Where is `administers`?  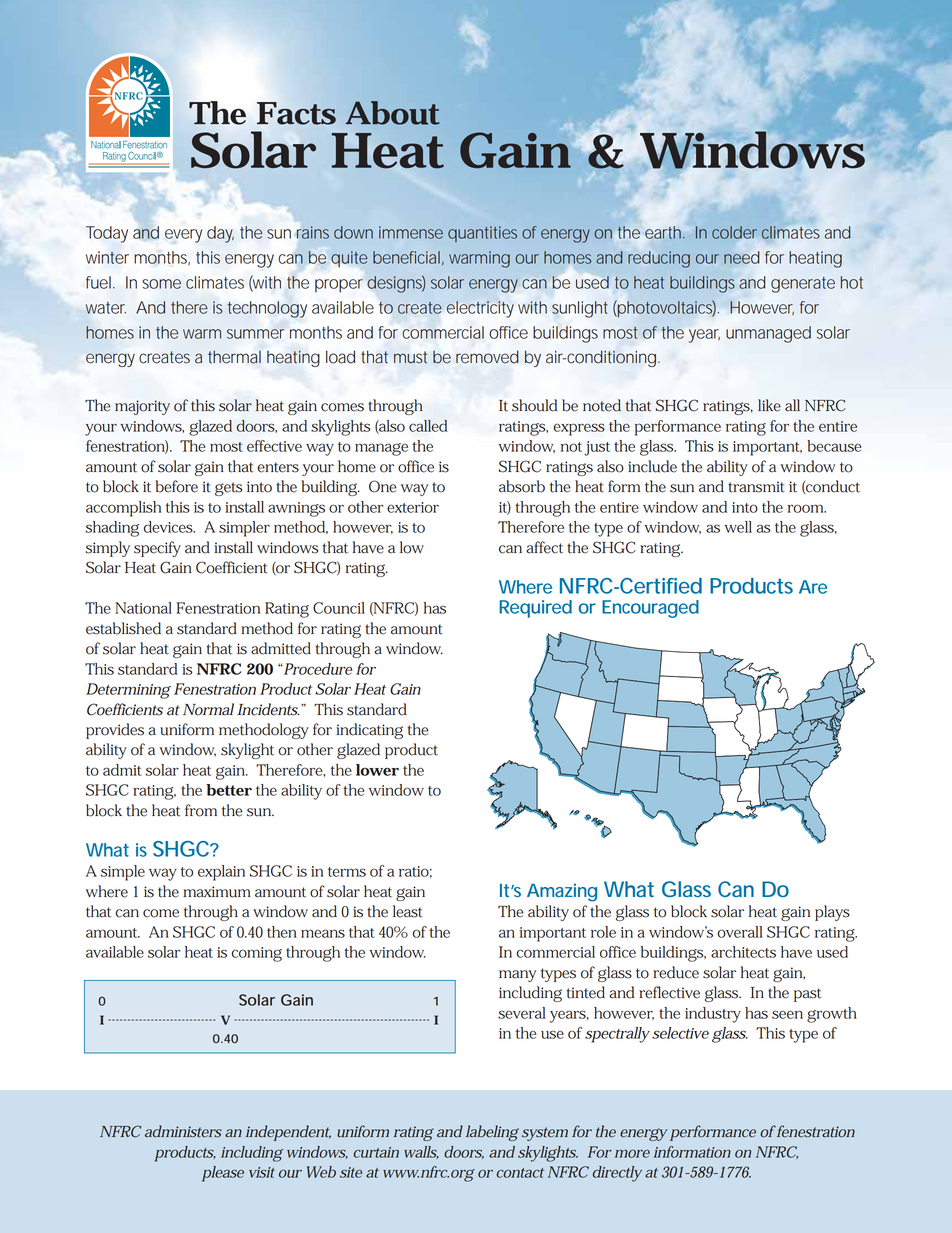 administers is located at coordinates (183, 1131).
